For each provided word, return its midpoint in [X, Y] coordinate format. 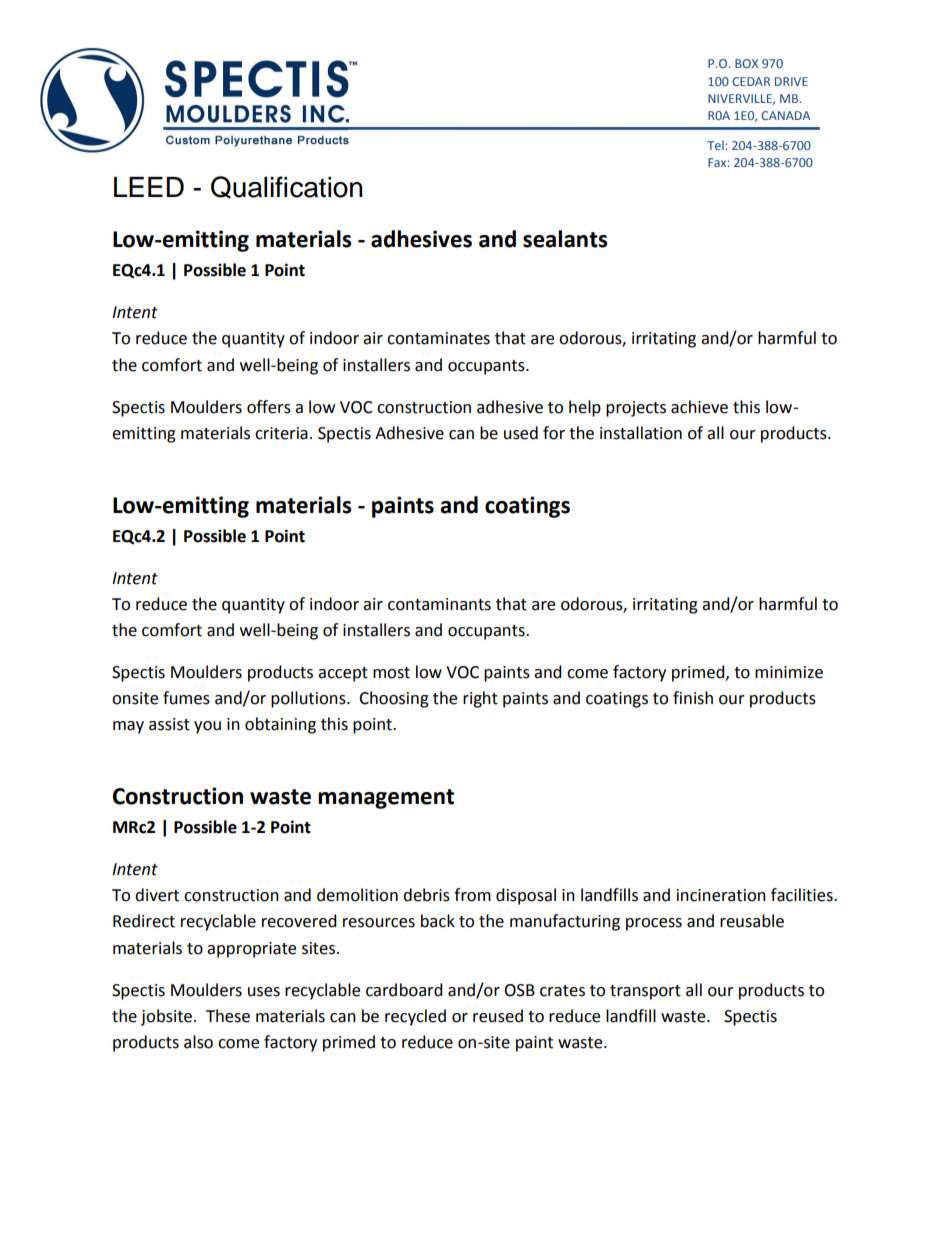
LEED [149, 187]
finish [693, 698]
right [480, 699]
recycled [415, 1017]
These [228, 1016]
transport [645, 992]
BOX [746, 63]
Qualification [287, 187]
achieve [699, 407]
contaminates [438, 338]
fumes [186, 698]
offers [269, 407]
